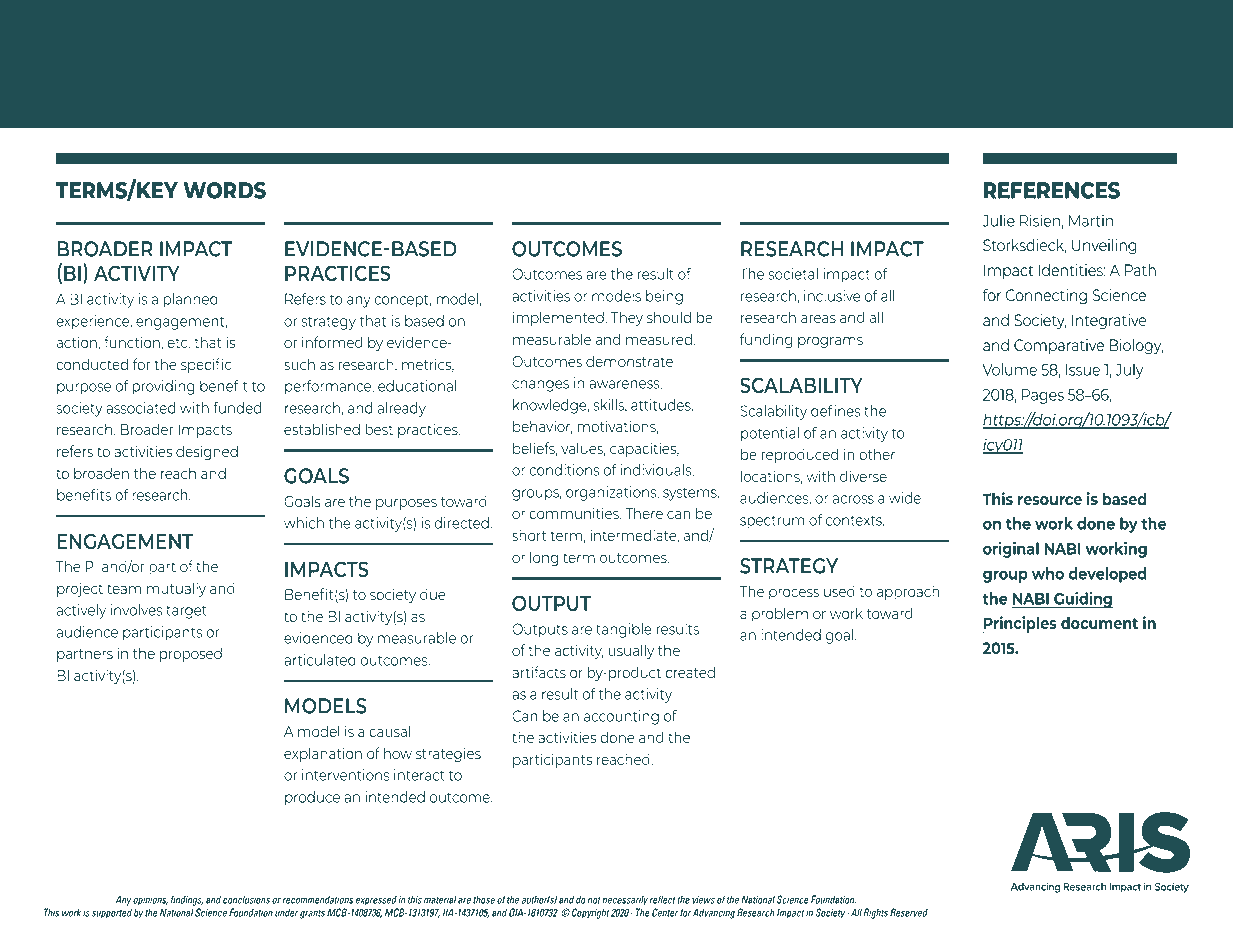 This image has width=1233, height=952. I want to click on providing, so click(163, 387).
